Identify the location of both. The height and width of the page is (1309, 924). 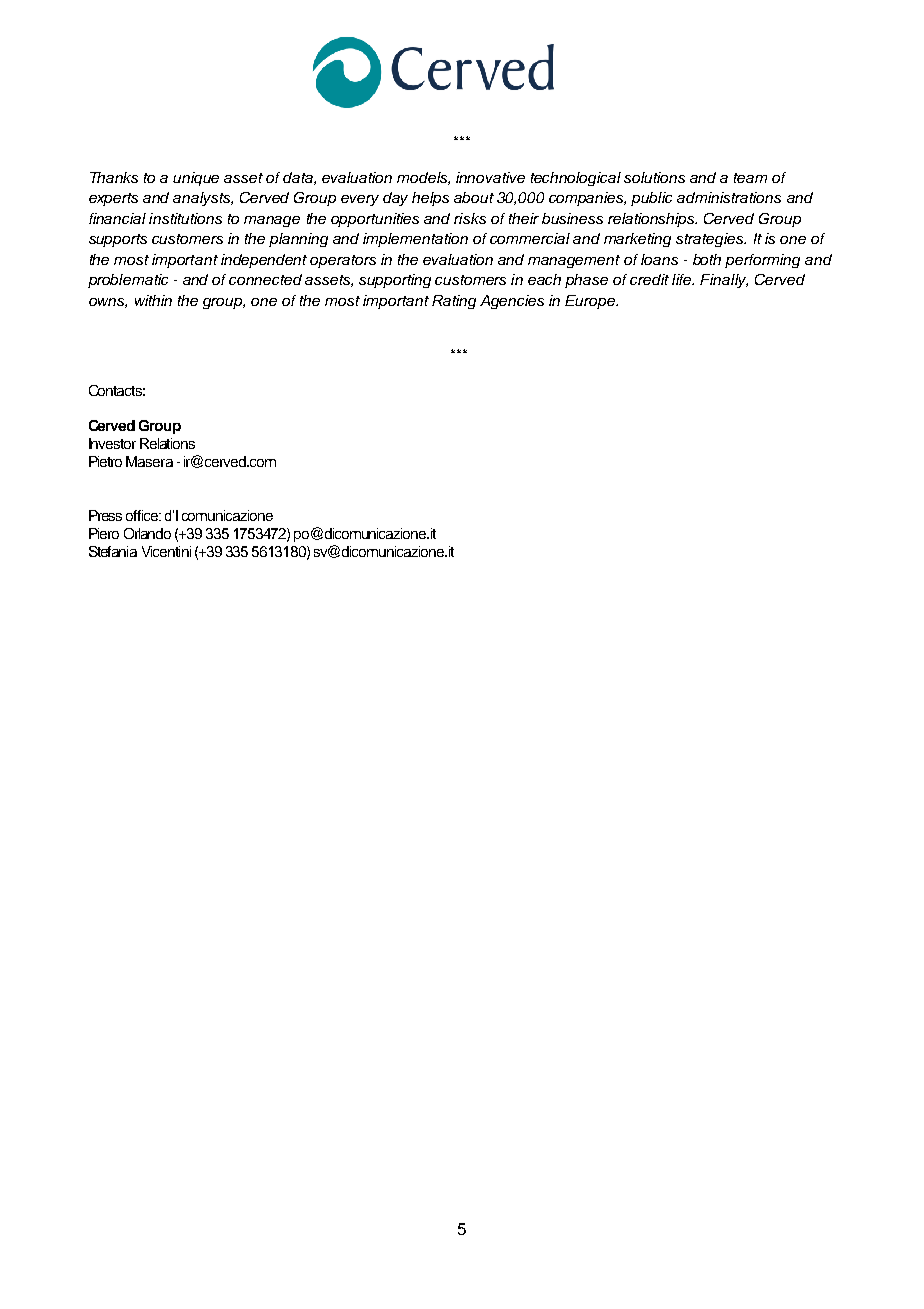
(707, 259).
